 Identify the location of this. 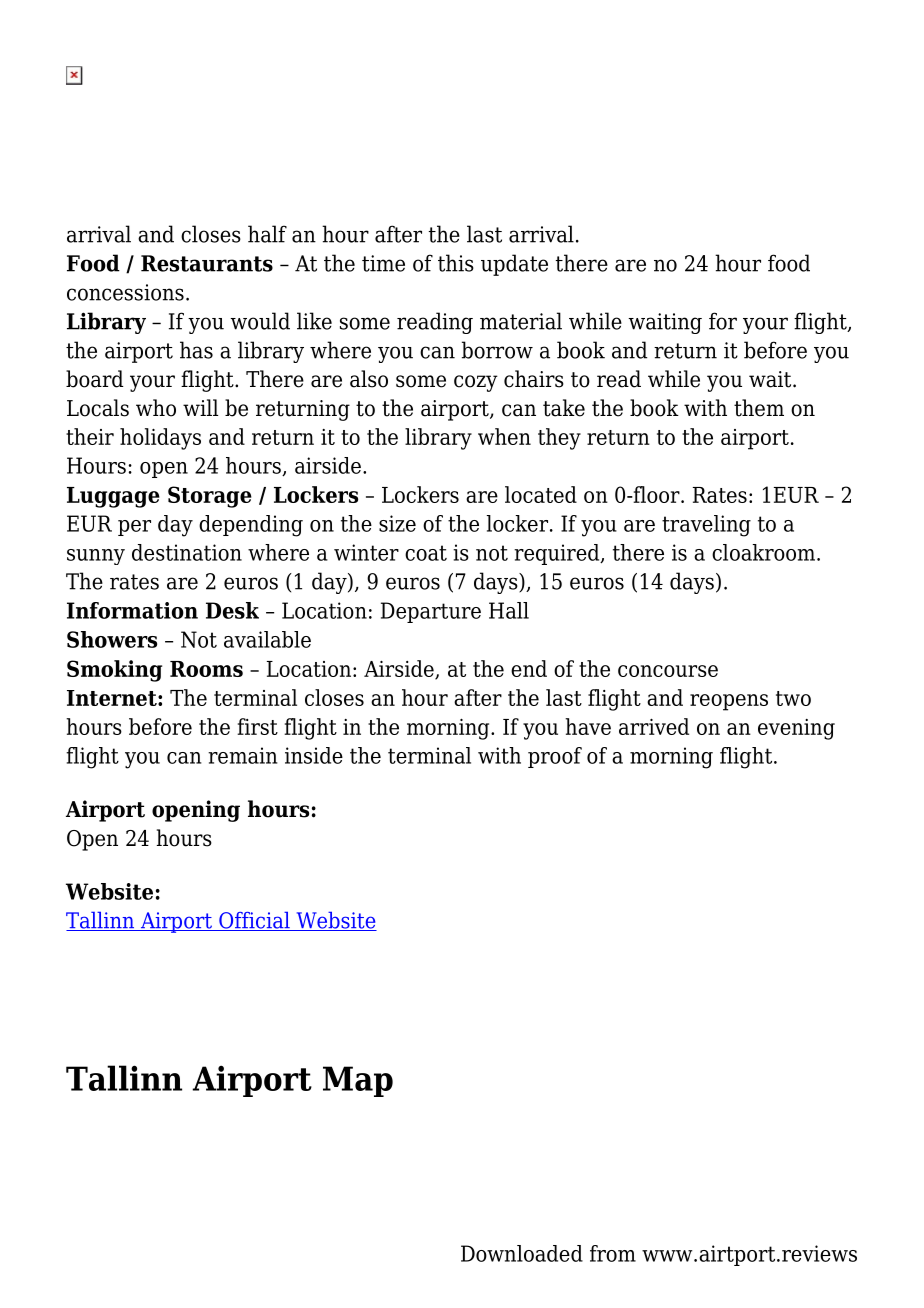
(456, 263).
